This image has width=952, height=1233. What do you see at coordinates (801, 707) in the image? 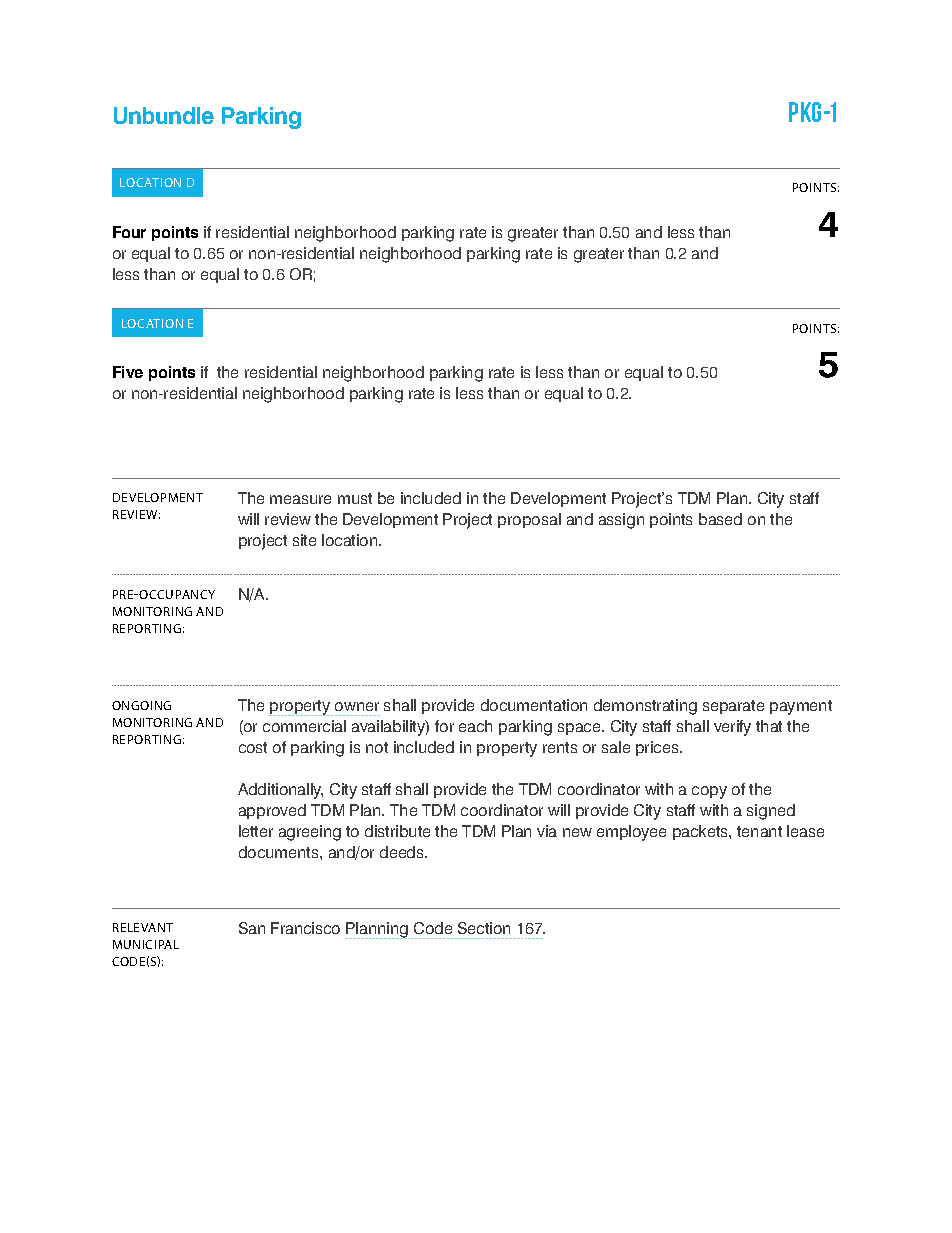
I see `payment` at bounding box center [801, 707].
